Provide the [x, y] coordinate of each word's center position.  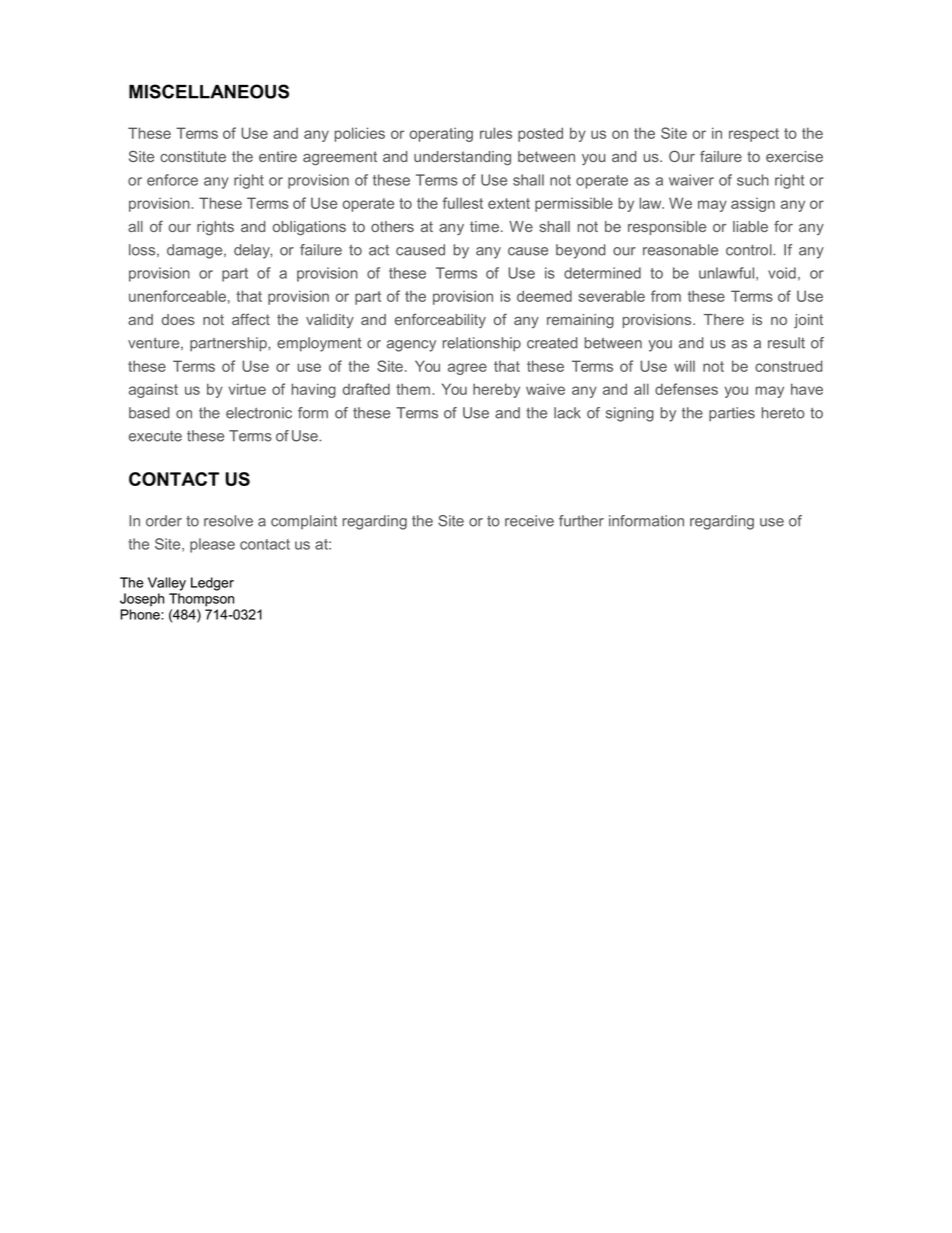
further [581, 521]
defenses [686, 389]
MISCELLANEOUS [209, 91]
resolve [228, 521]
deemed [544, 296]
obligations [309, 228]
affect [251, 319]
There [724, 319]
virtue [247, 389]
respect [754, 135]
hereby [496, 390]
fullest [463, 203]
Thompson [201, 600]
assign [753, 205]
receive [529, 521]
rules [496, 133]
